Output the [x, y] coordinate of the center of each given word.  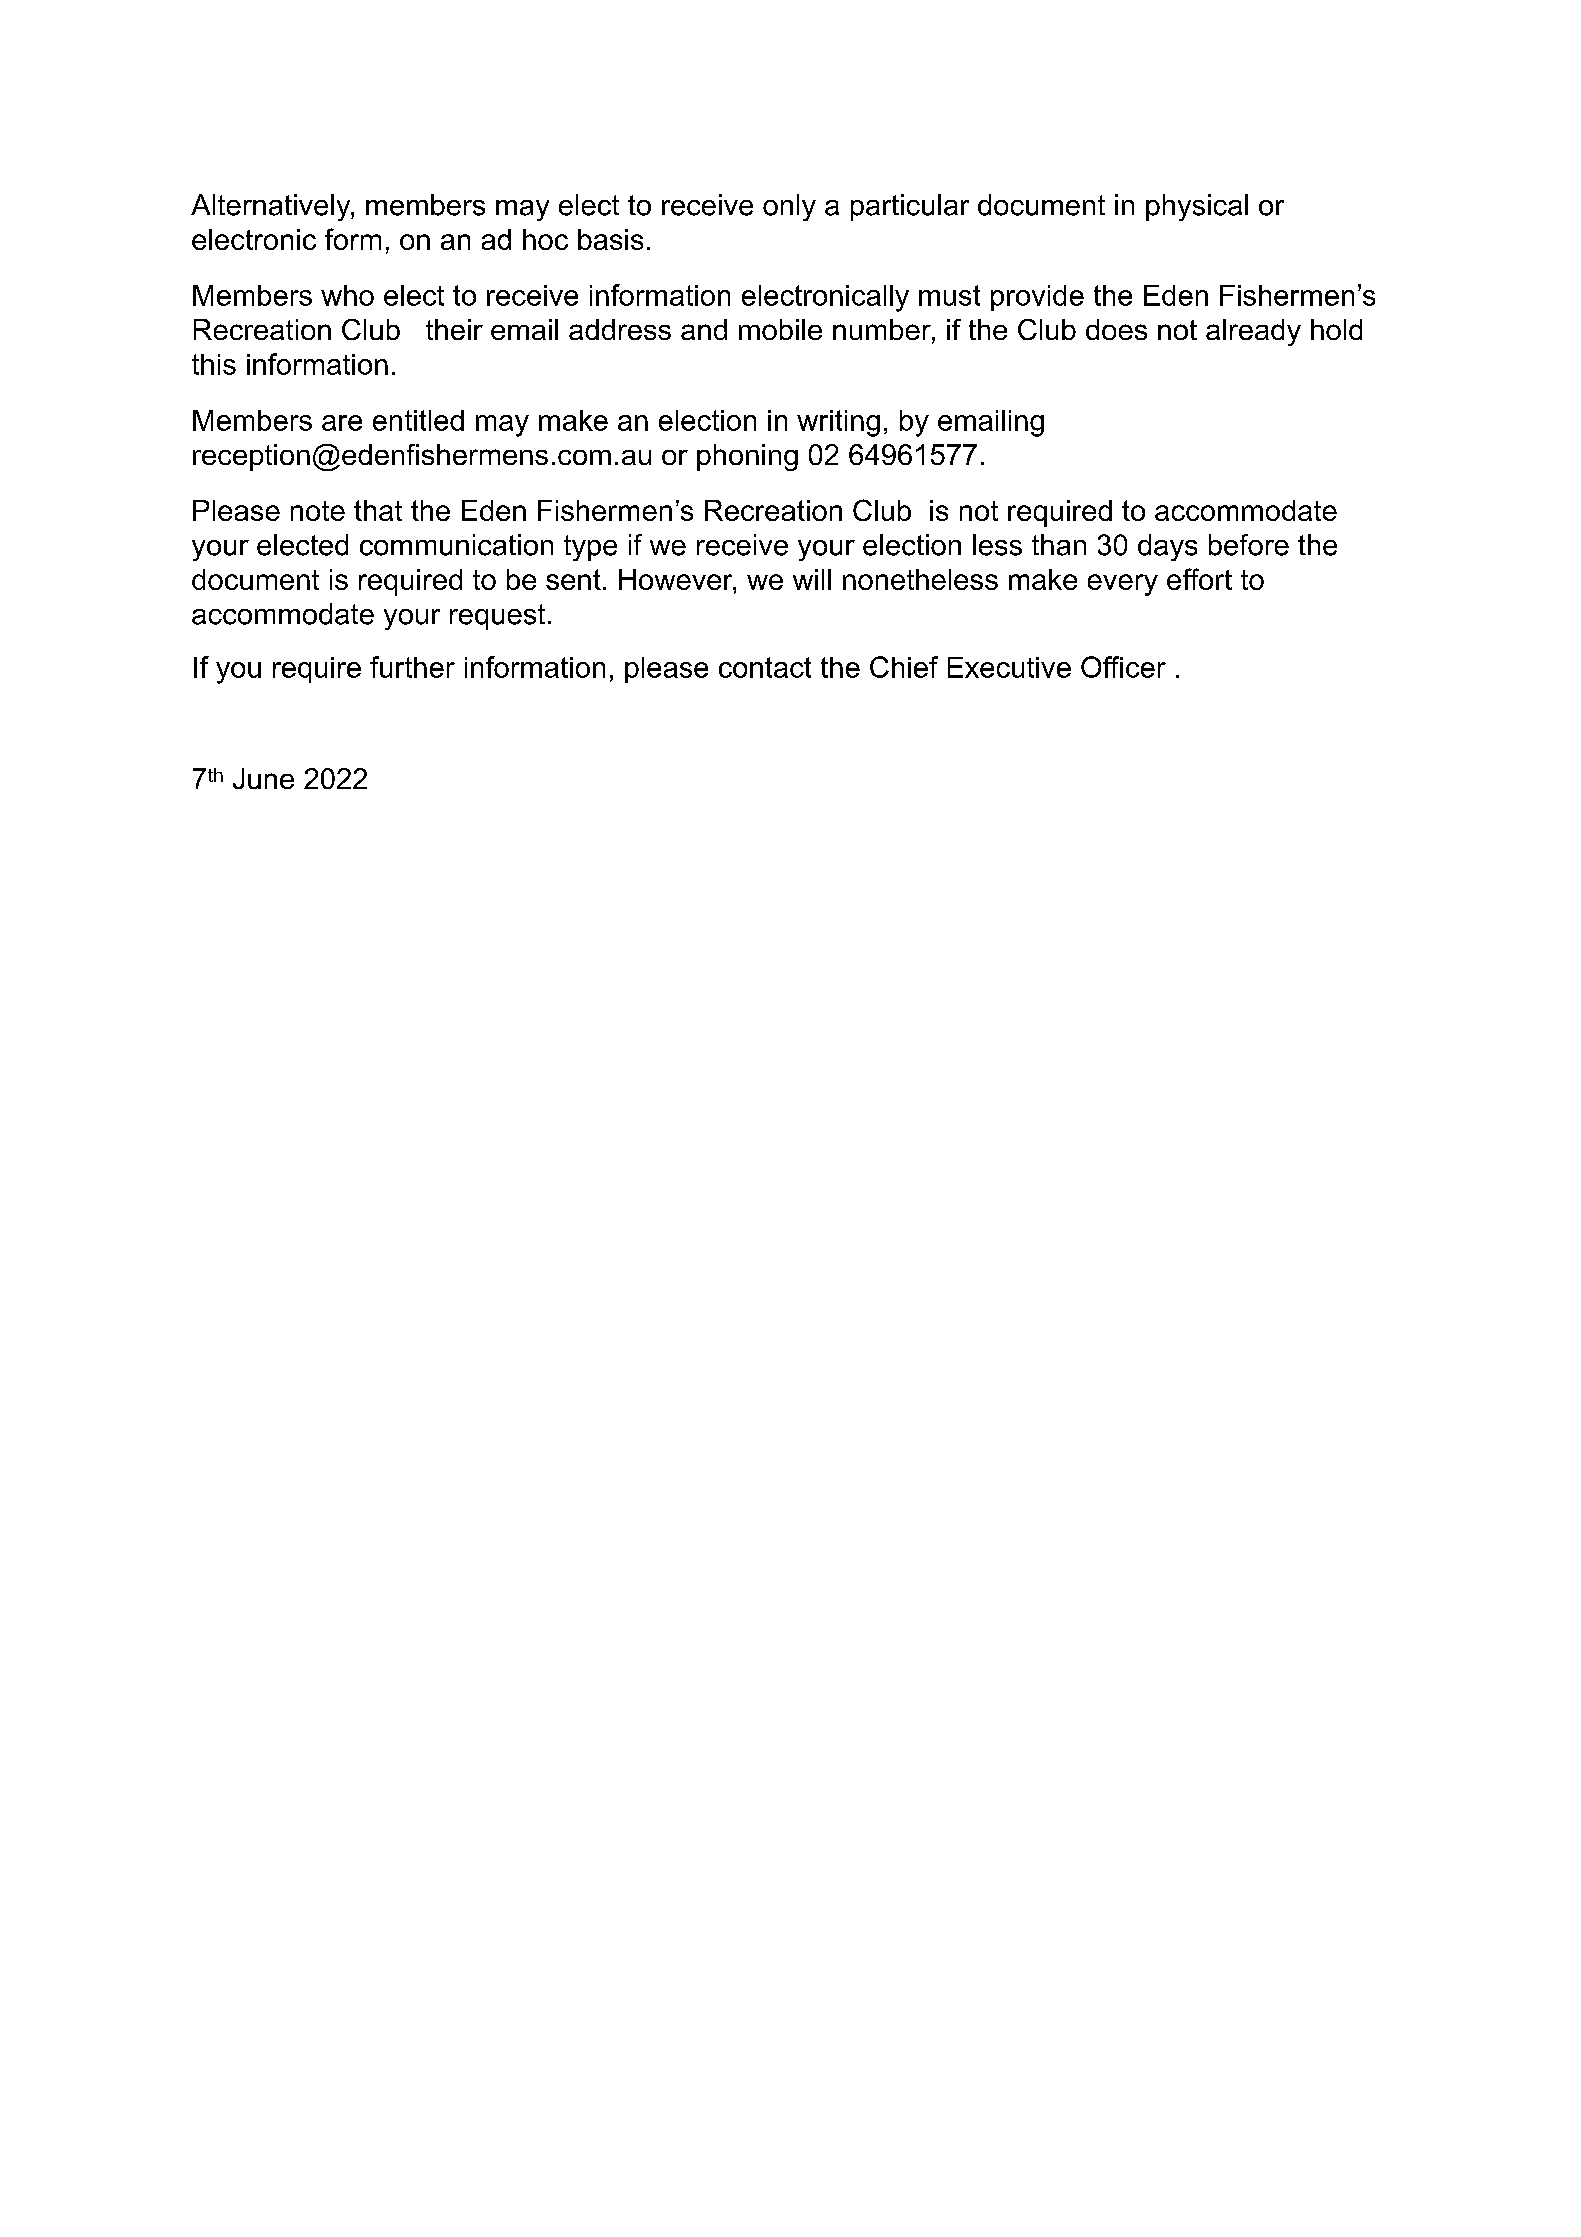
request [497, 617]
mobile [780, 329]
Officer [1123, 667]
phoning [747, 457]
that [378, 510]
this [214, 364]
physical [1197, 207]
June [263, 778]
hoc [545, 239]
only [789, 207]
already [1253, 332]
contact [765, 667]
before [1249, 545]
